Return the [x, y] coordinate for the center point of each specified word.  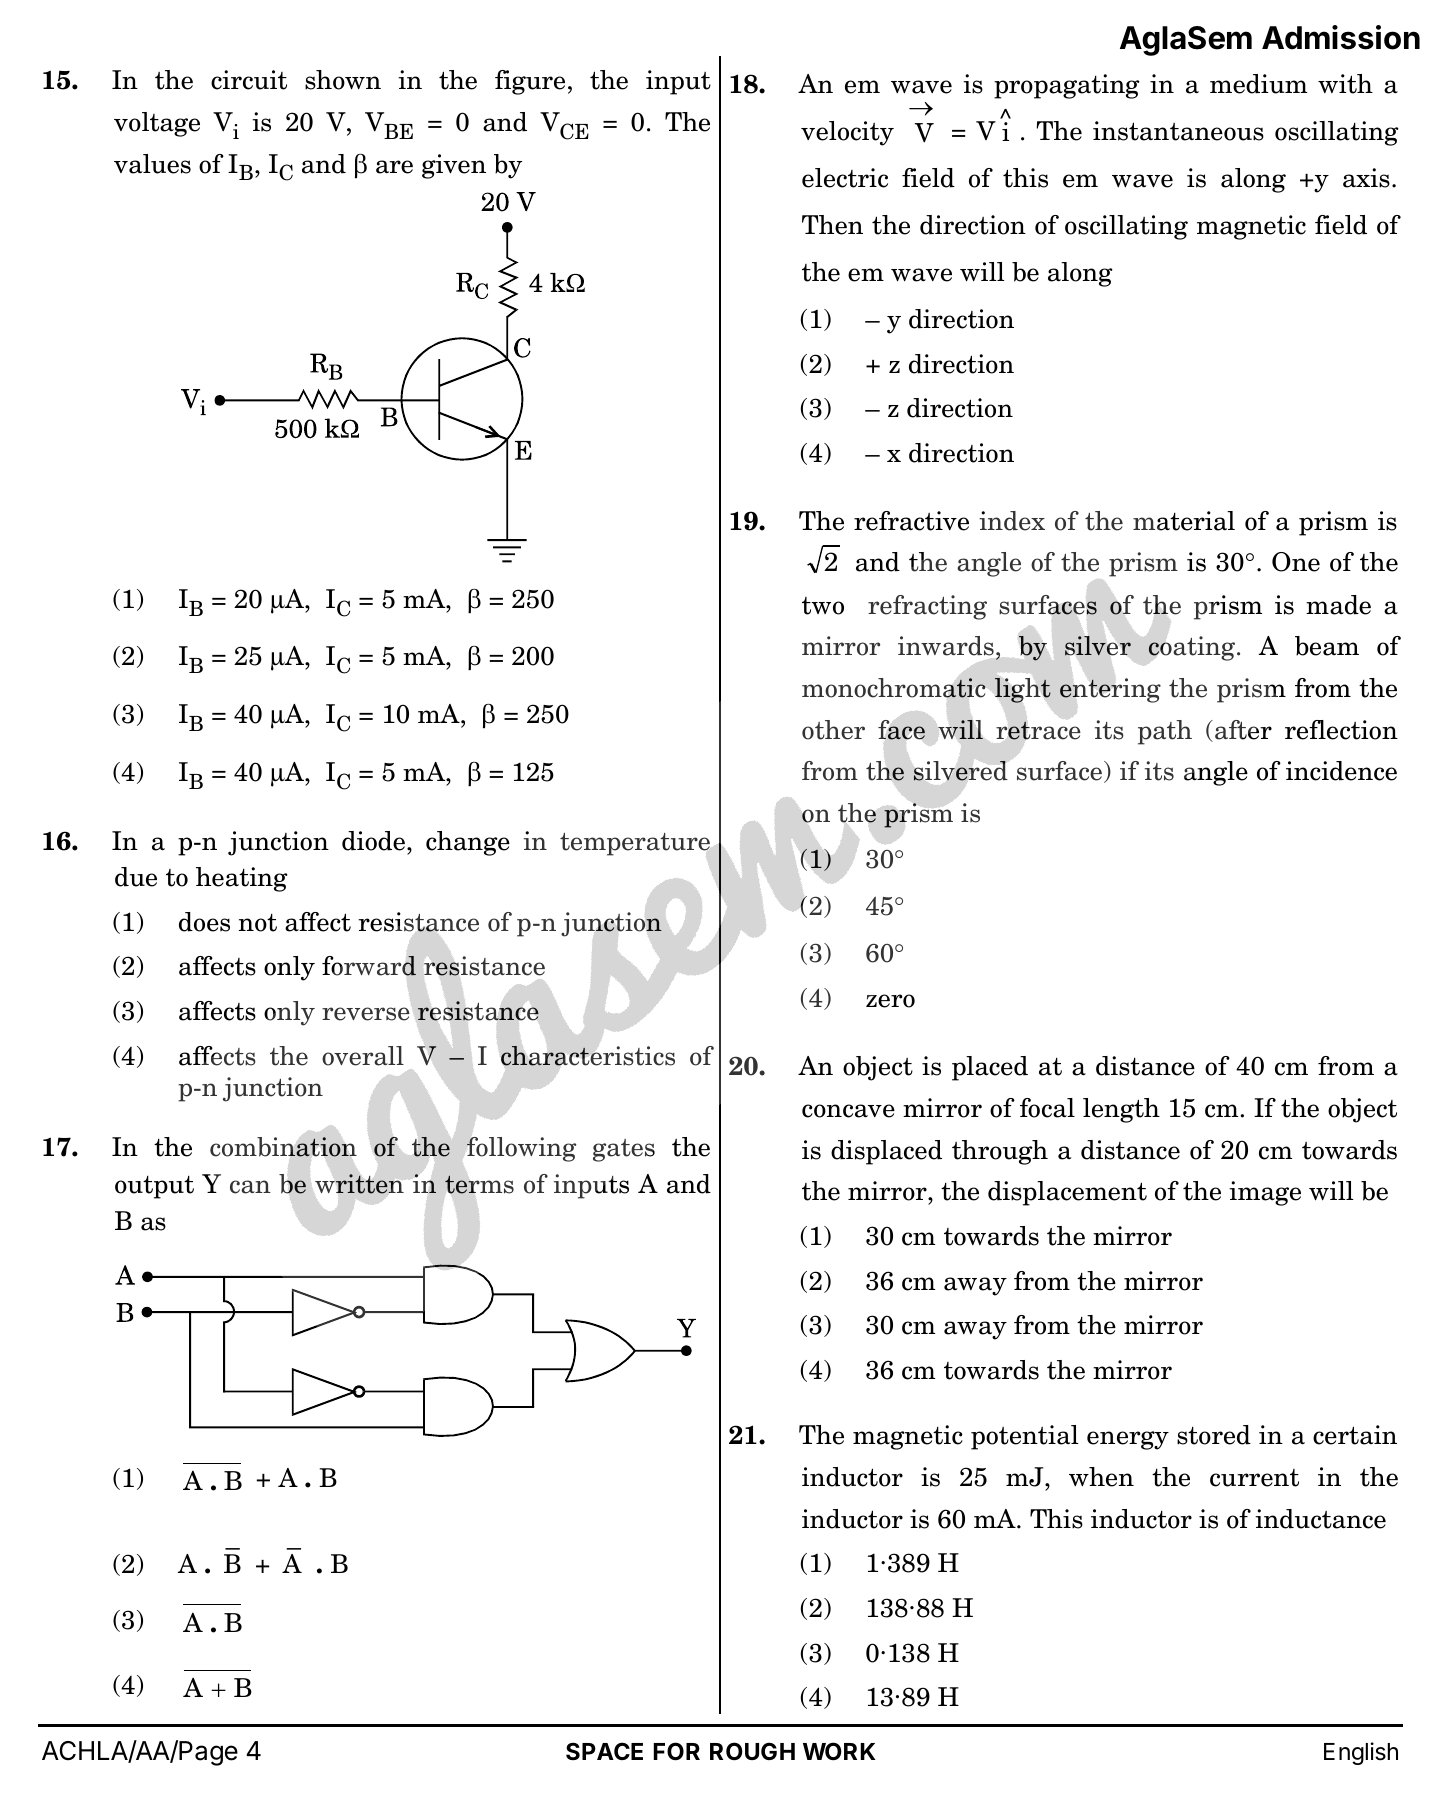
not [258, 923]
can [250, 1187]
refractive [911, 521]
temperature [635, 844]
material [1184, 521]
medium [1258, 84]
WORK [839, 1751]
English [1361, 1753]
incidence [1341, 771]
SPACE [604, 1751]
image [1265, 1193]
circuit [249, 80]
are [394, 167]
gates [624, 1150]
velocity [847, 133]
